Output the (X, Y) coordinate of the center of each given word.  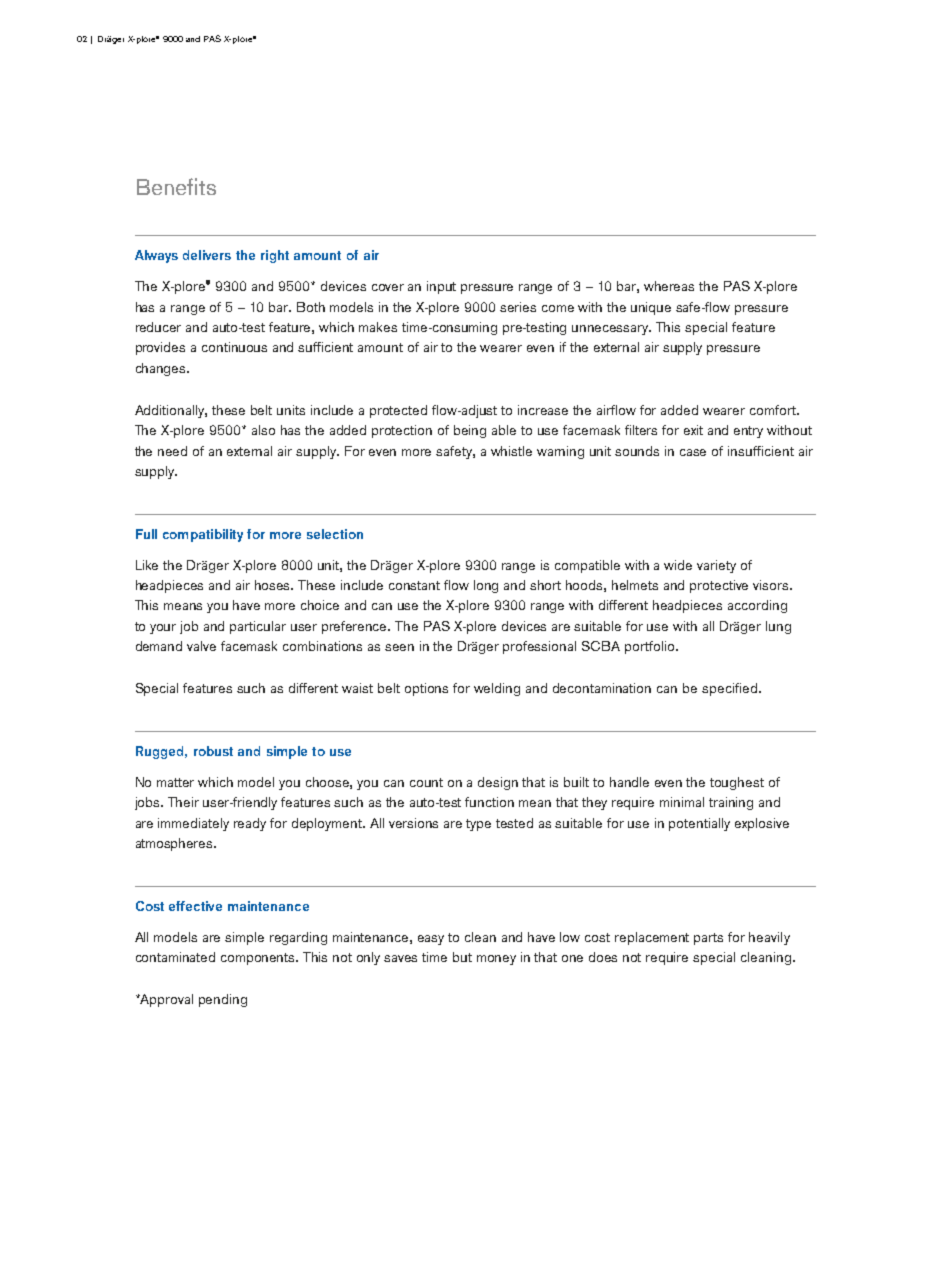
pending (223, 1000)
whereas (669, 286)
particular (258, 627)
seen (399, 647)
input (441, 287)
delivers (207, 255)
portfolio (651, 647)
